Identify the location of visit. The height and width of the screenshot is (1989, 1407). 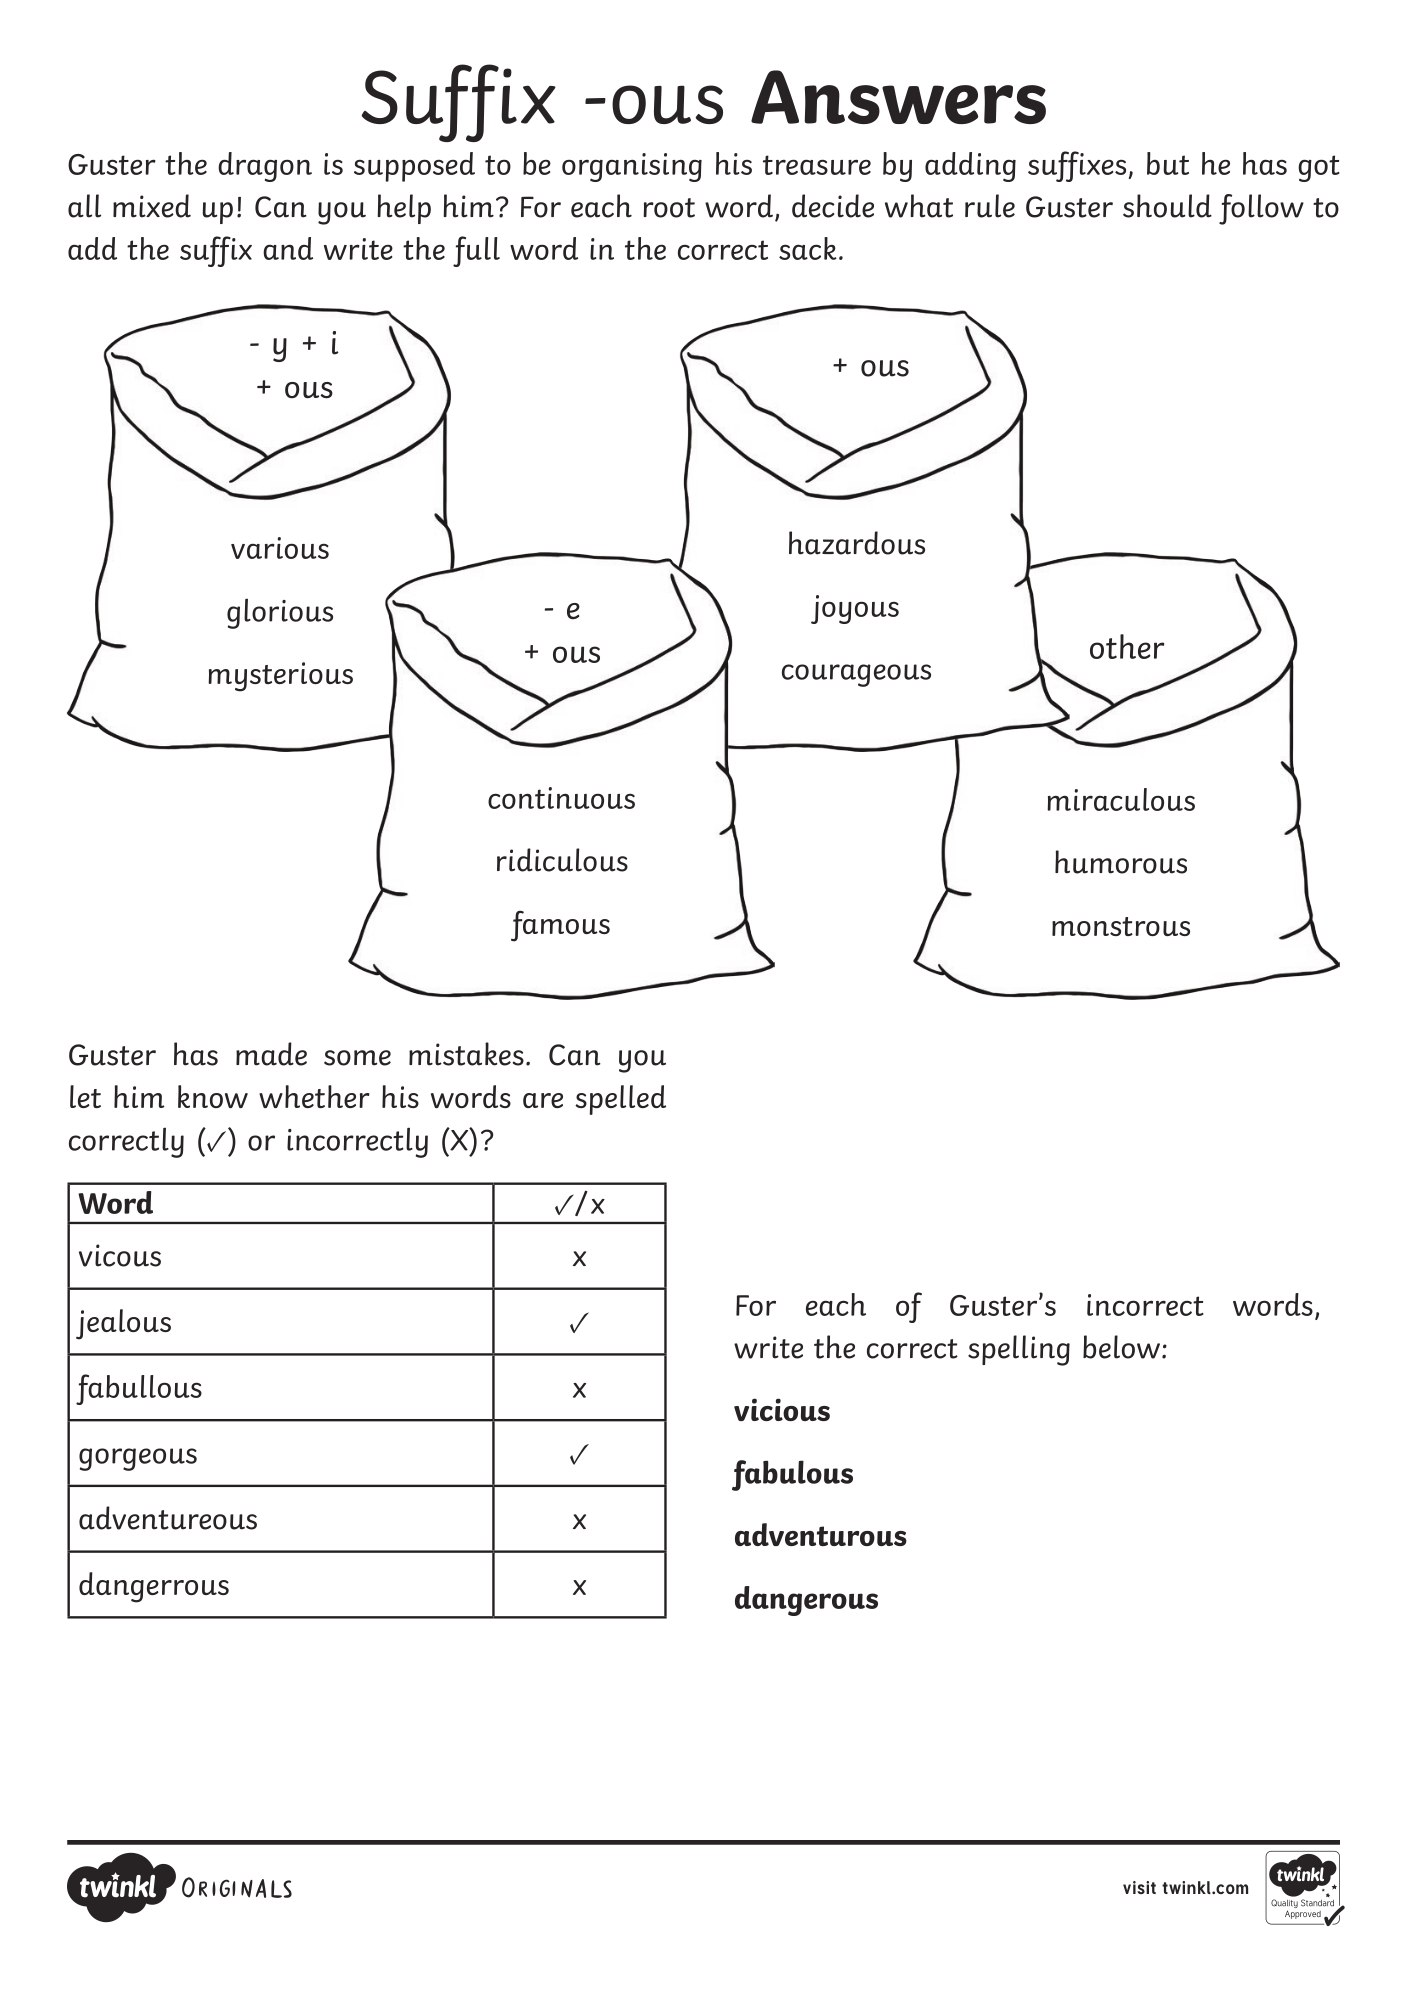
(1139, 1887).
